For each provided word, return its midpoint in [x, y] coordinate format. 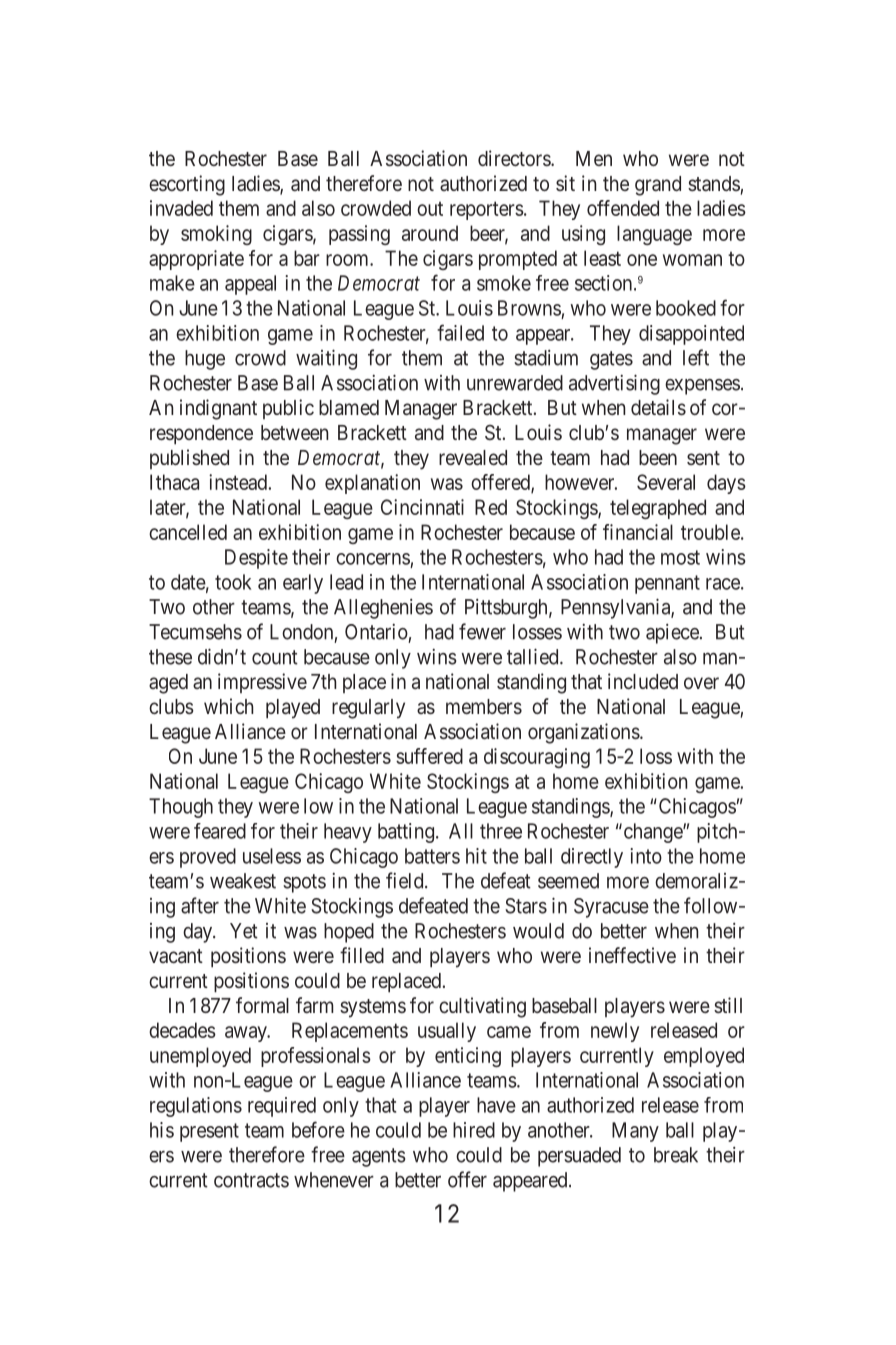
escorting [187, 185]
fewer [482, 631]
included [643, 681]
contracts [251, 1180]
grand [658, 186]
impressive [262, 683]
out [430, 209]
